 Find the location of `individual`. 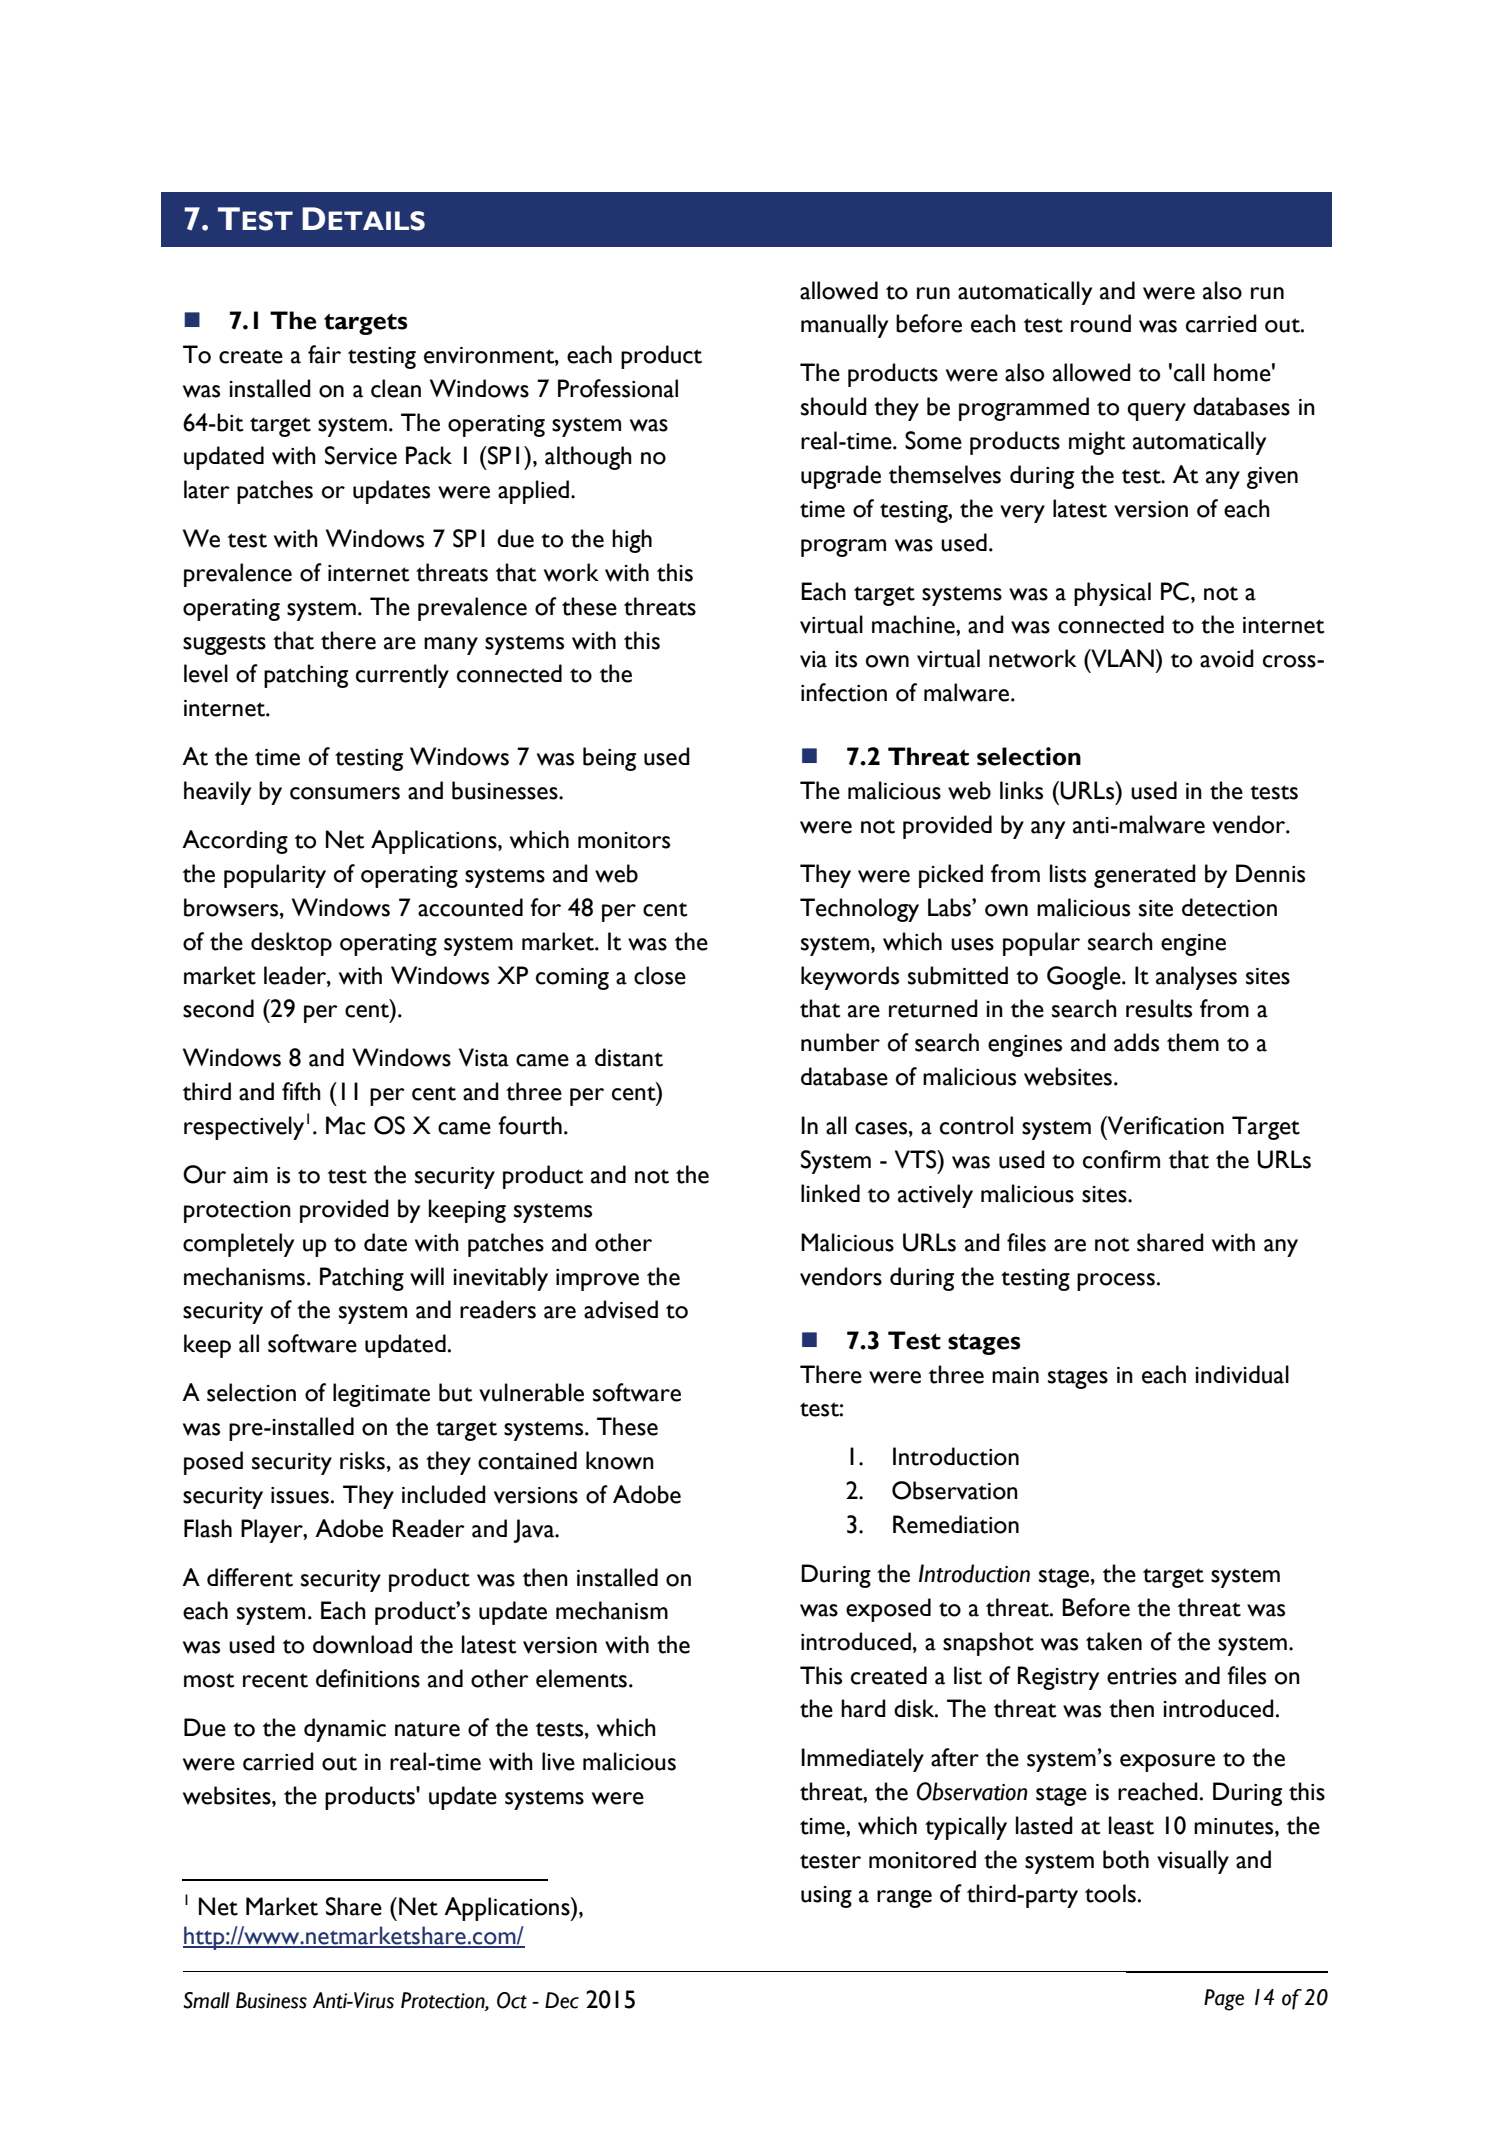

individual is located at coordinates (1242, 1374).
